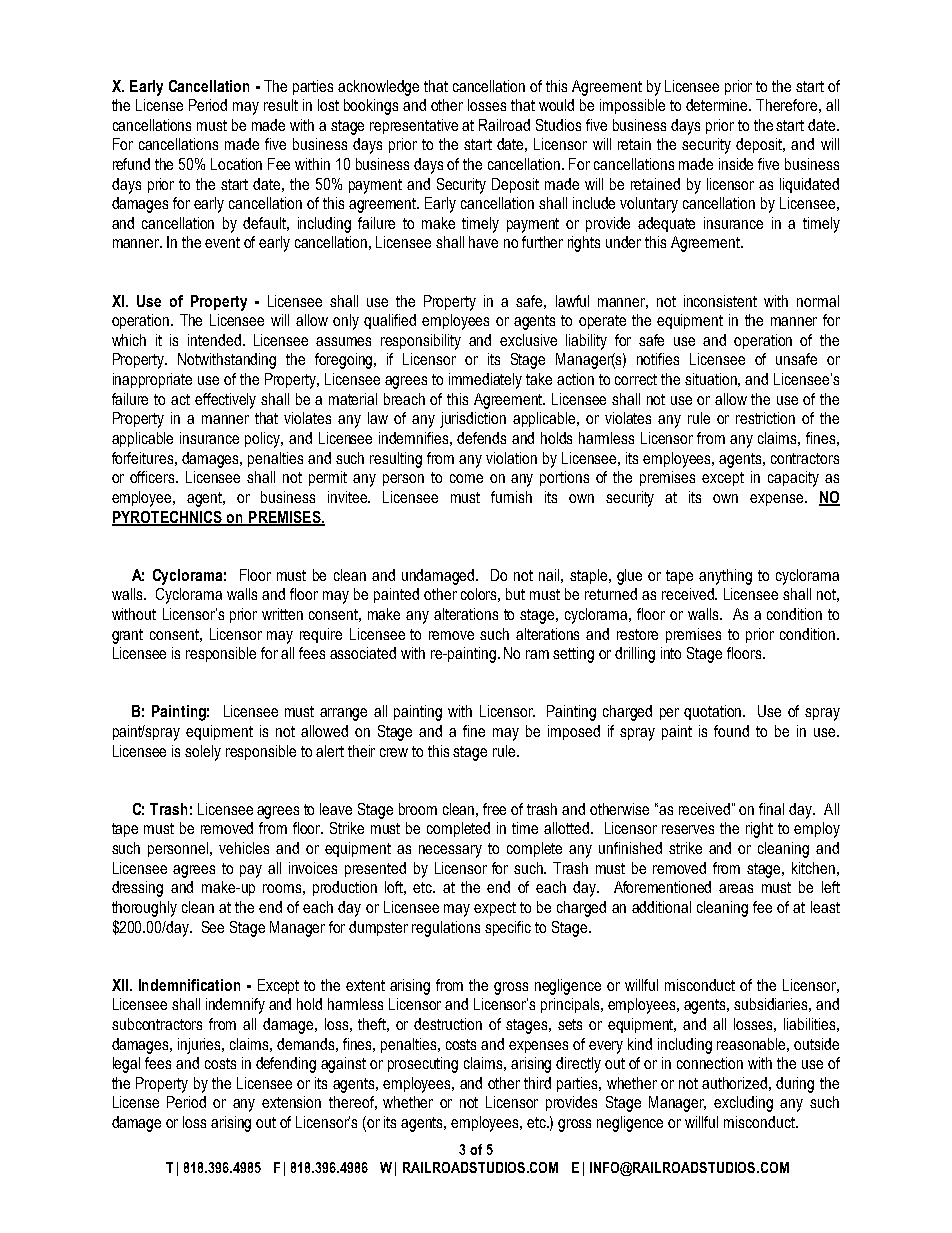 This page has width=952, height=1233. What do you see at coordinates (423, 1065) in the page?
I see `prosecuting` at bounding box center [423, 1065].
